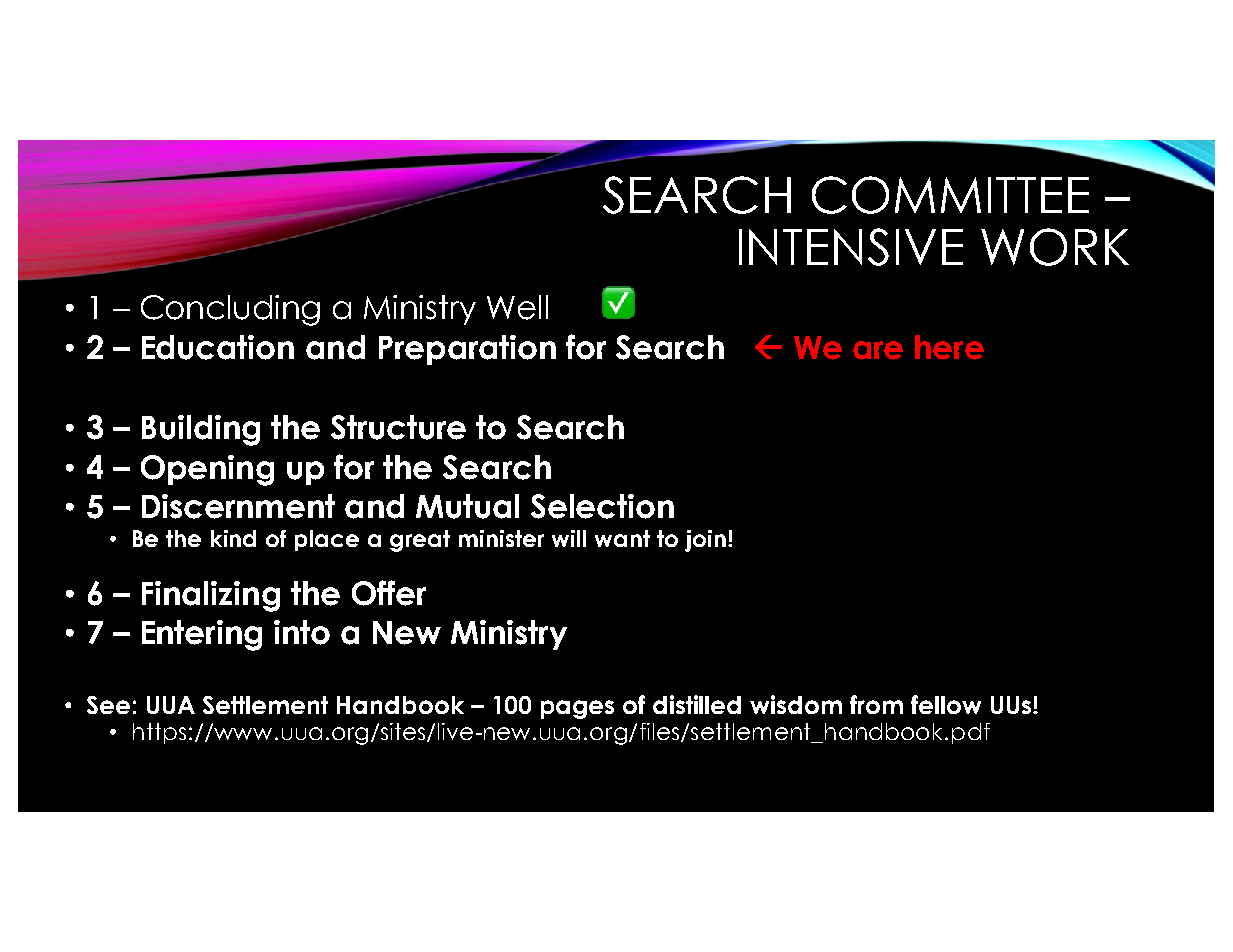 Image resolution: width=1233 pixels, height=952 pixels. What do you see at coordinates (946, 704) in the screenshot?
I see `fellow` at bounding box center [946, 704].
